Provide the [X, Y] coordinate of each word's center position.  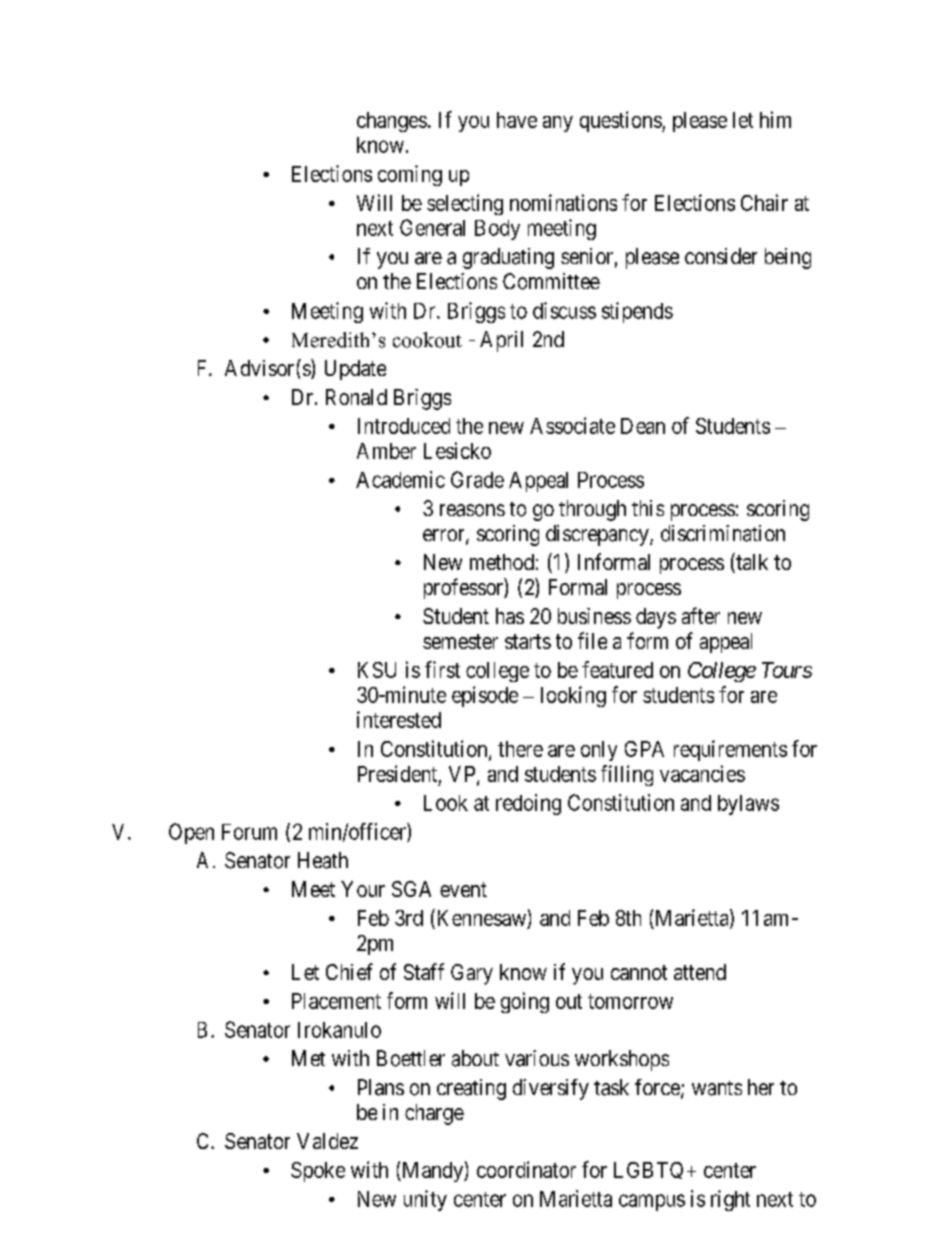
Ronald [356, 397]
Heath [323, 860]
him [775, 119]
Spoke [318, 1172]
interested [399, 719]
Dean [643, 426]
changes [392, 122]
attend [700, 972]
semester [460, 641]
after [701, 615]
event [463, 889]
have [517, 120]
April [501, 341]
